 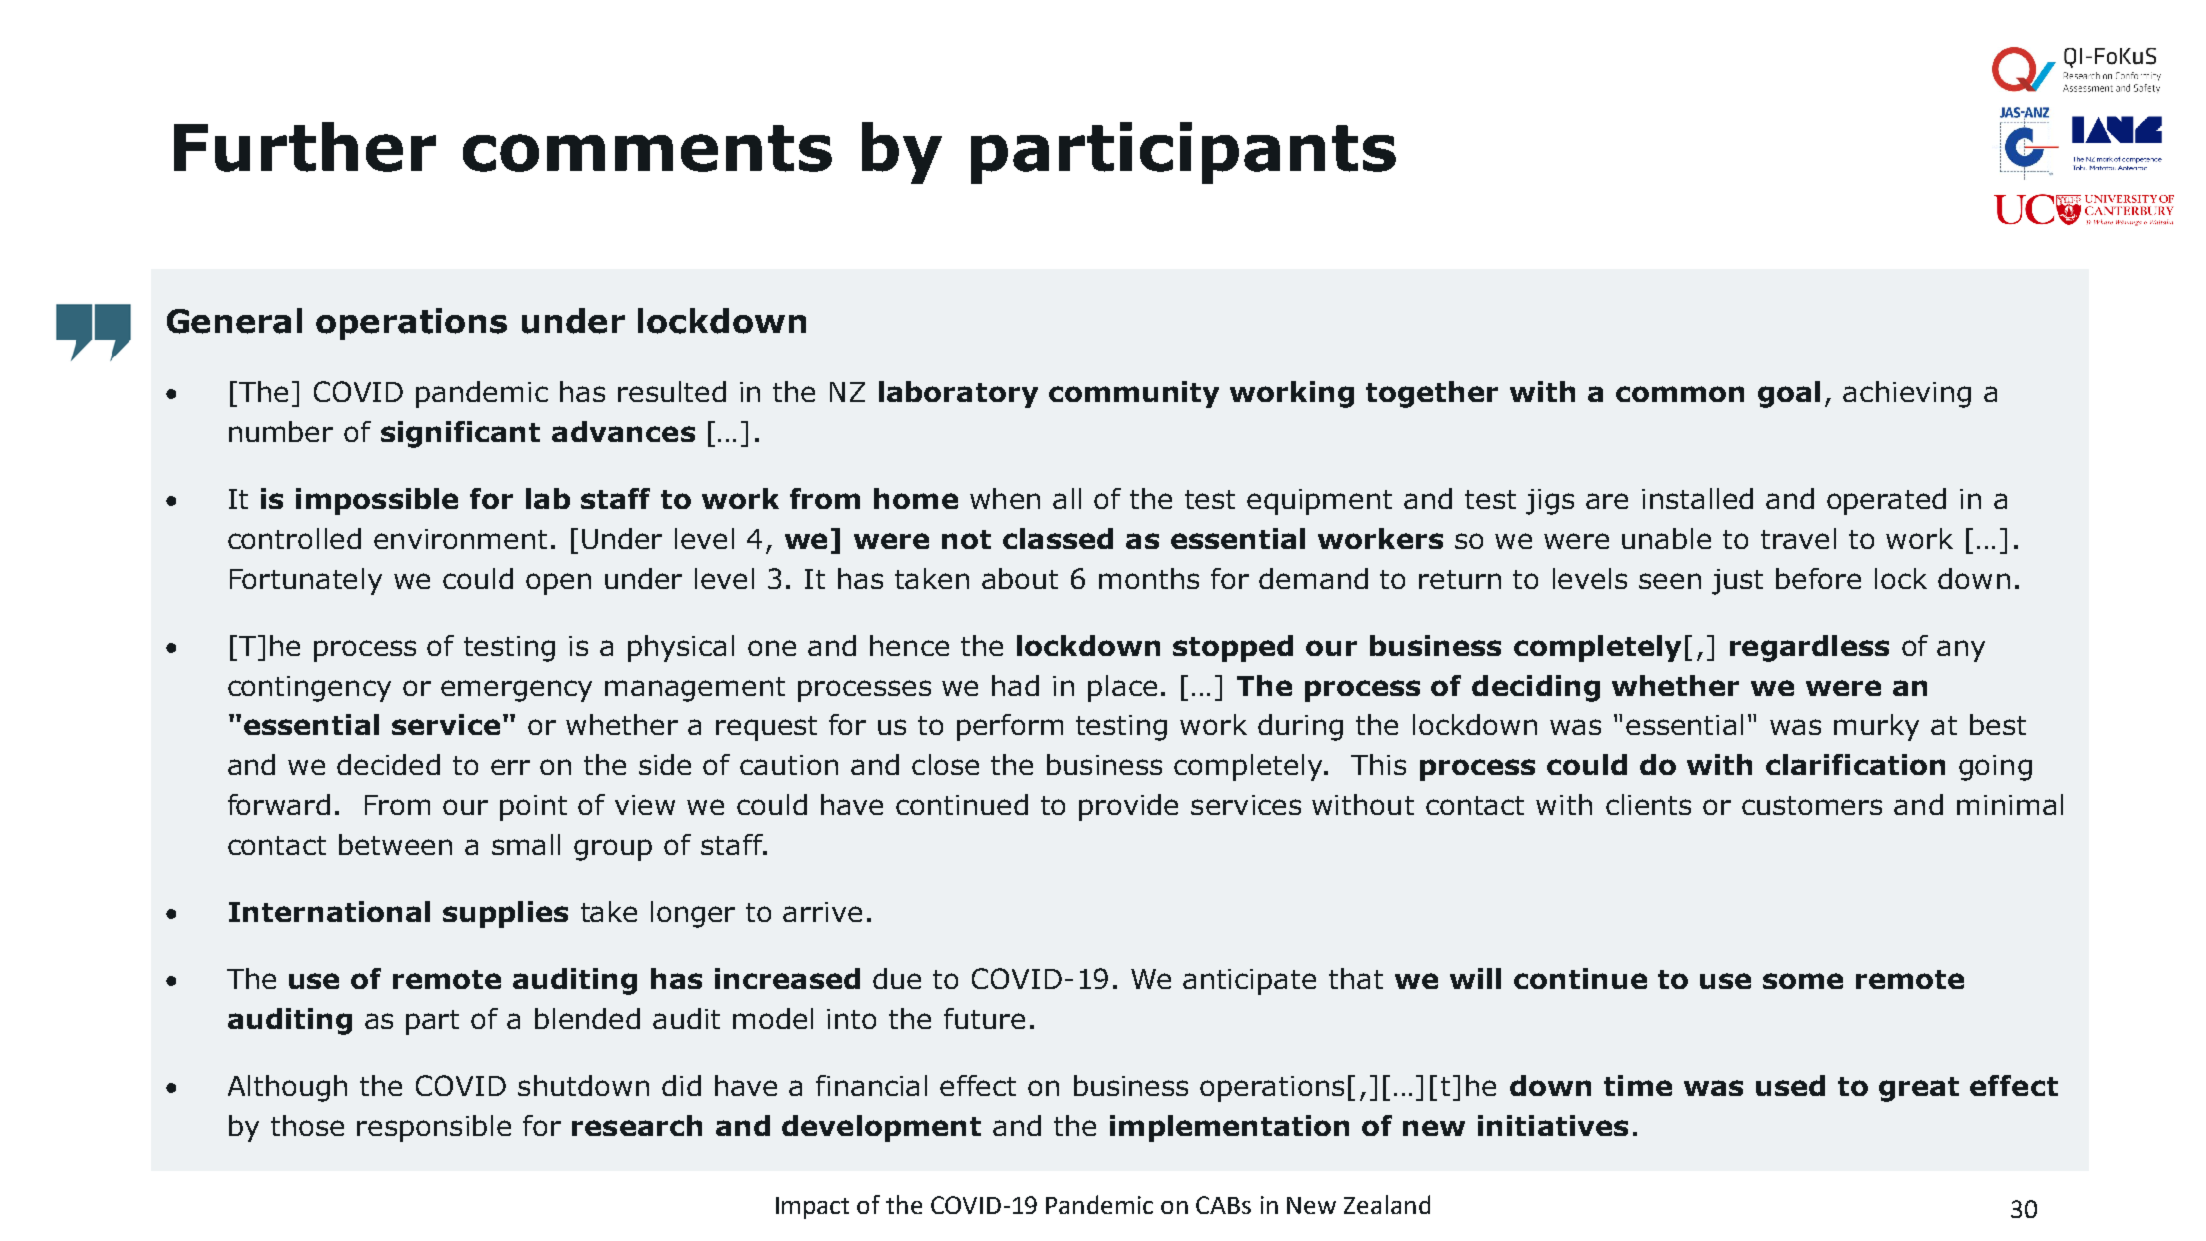 I want to click on customers, so click(x=1812, y=805).
